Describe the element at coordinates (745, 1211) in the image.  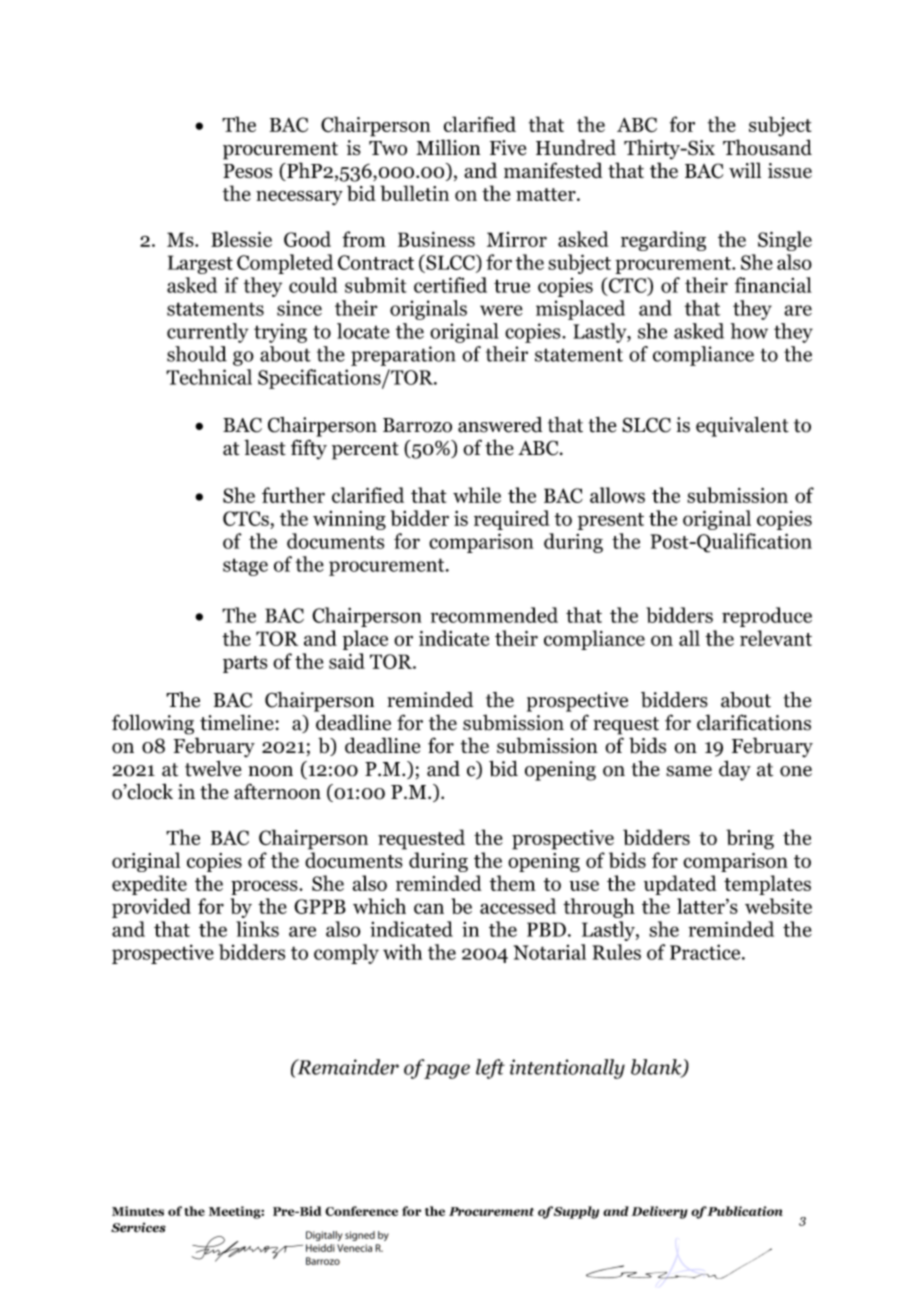
I see `Publication` at that location.
